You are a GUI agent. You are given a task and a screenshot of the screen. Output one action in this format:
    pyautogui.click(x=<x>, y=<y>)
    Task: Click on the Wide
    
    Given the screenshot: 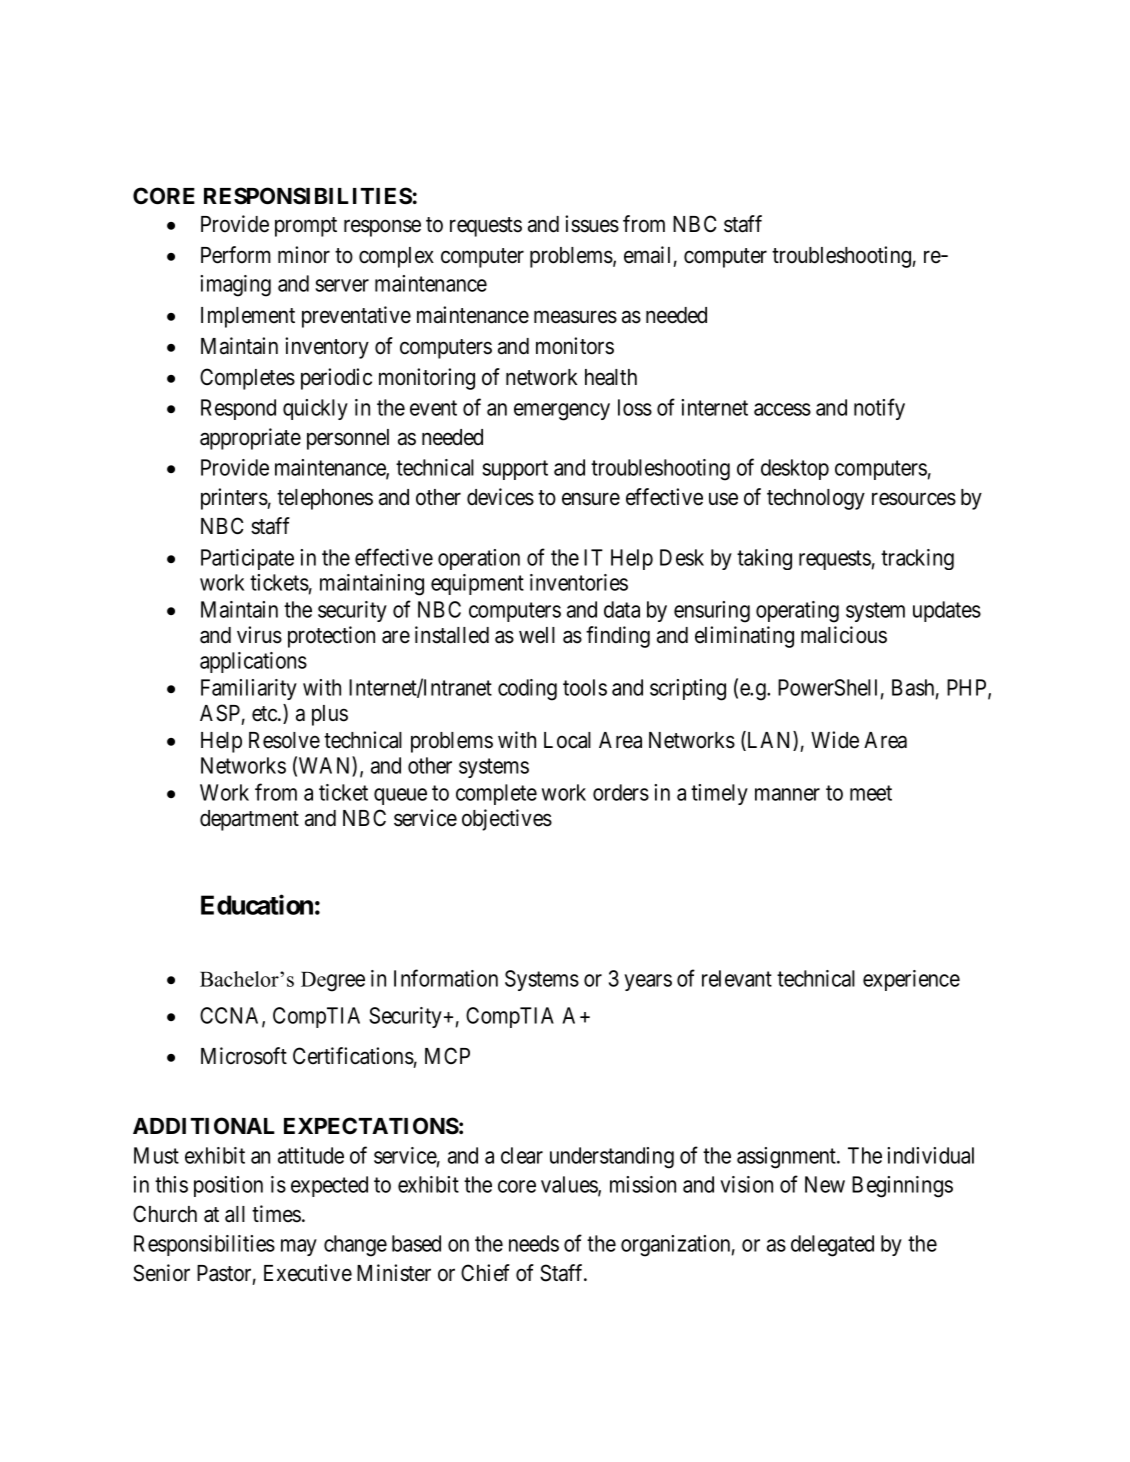 What is the action you would take?
    pyautogui.click(x=835, y=740)
